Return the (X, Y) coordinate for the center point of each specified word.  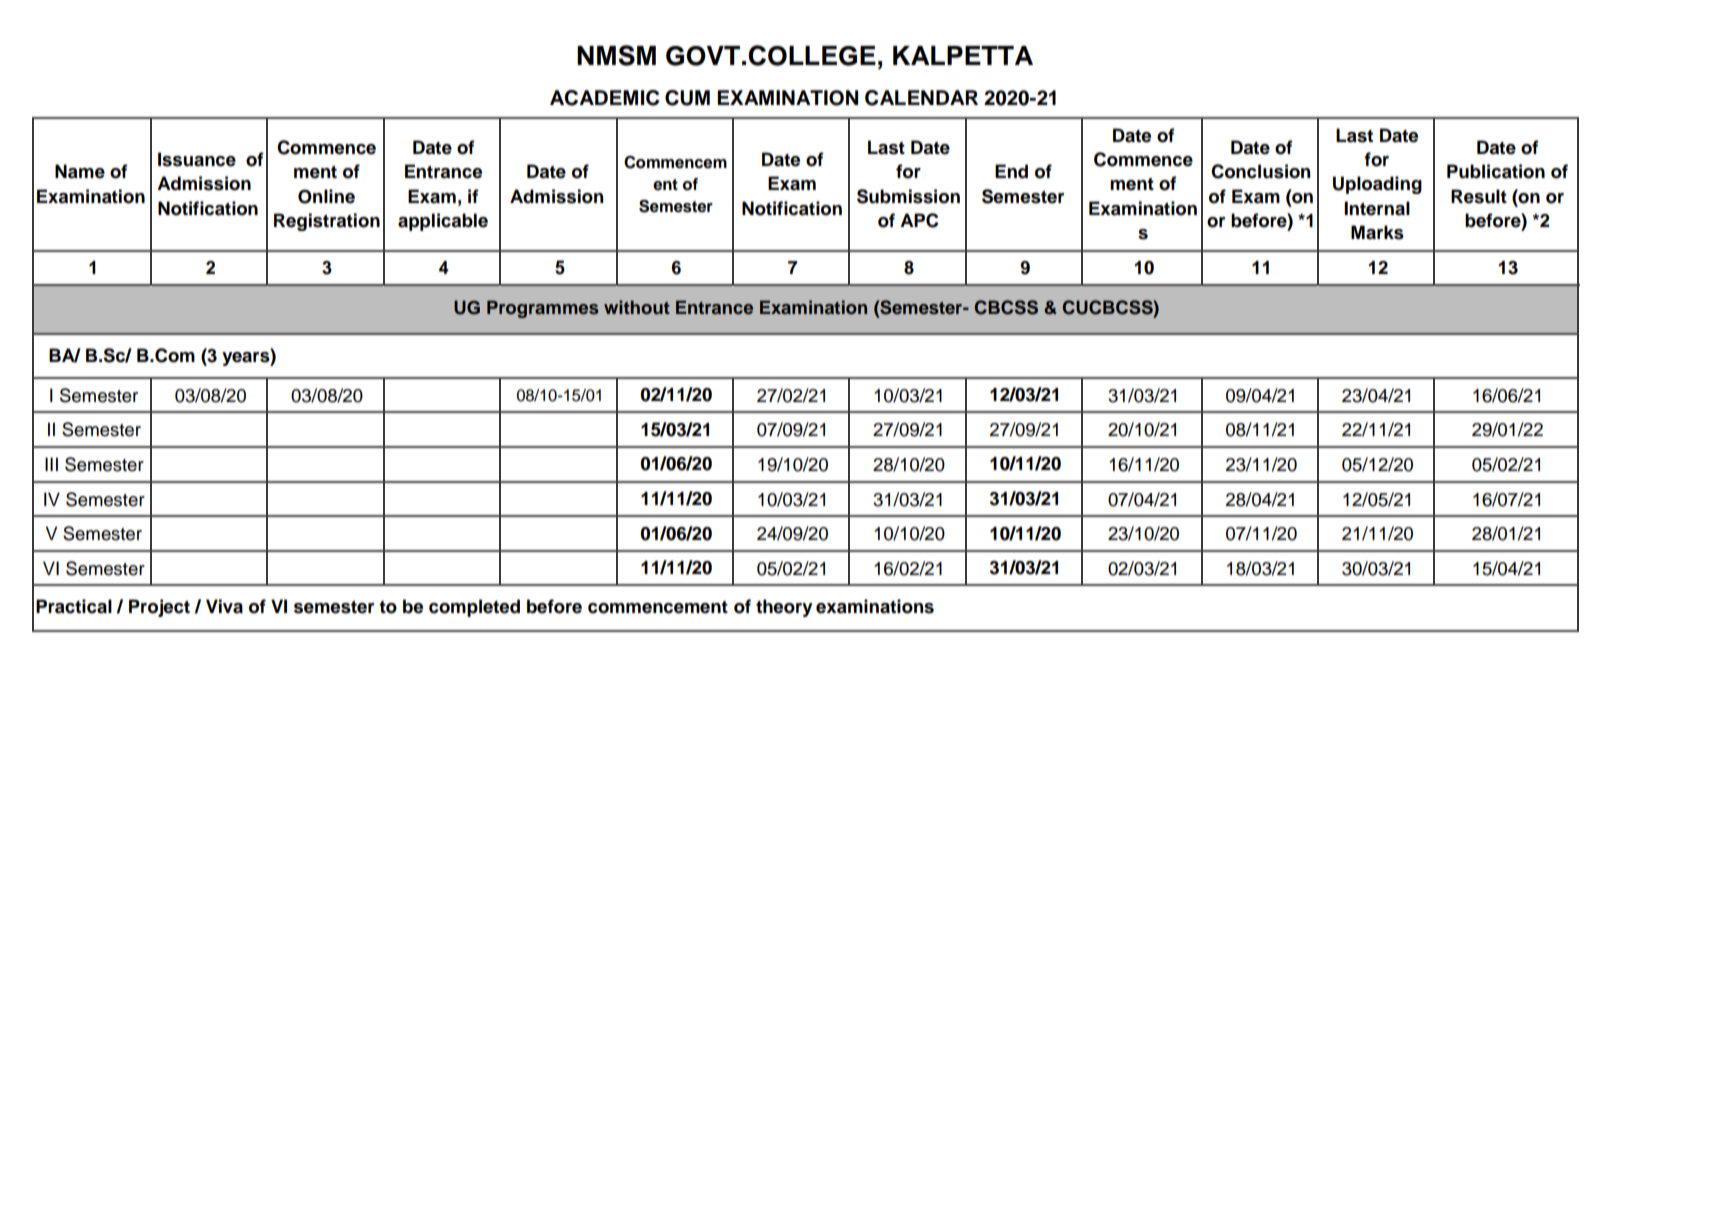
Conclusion (1261, 171)
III (51, 464)
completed (474, 608)
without (637, 307)
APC (919, 220)
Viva (224, 606)
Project (159, 608)
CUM (687, 98)
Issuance (197, 159)
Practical (74, 606)
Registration (327, 222)
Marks (1377, 232)
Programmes (543, 309)
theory (784, 608)
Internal (1377, 208)
